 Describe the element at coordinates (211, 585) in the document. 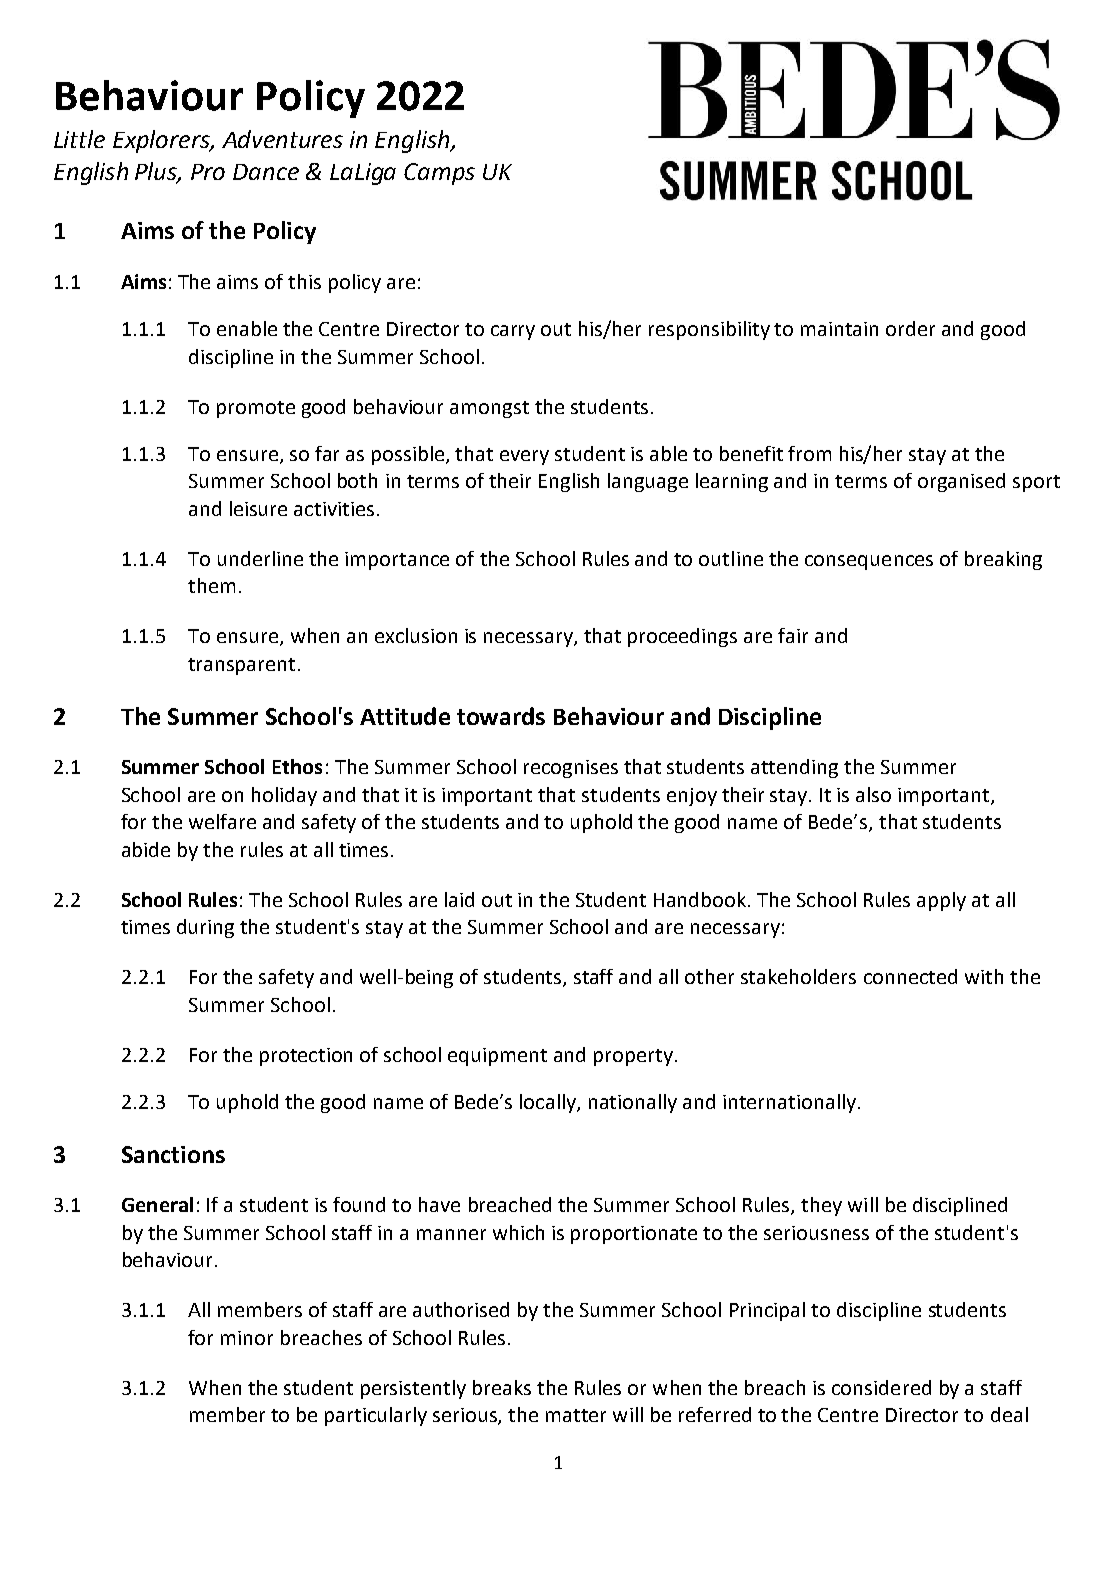

I see `them` at that location.
